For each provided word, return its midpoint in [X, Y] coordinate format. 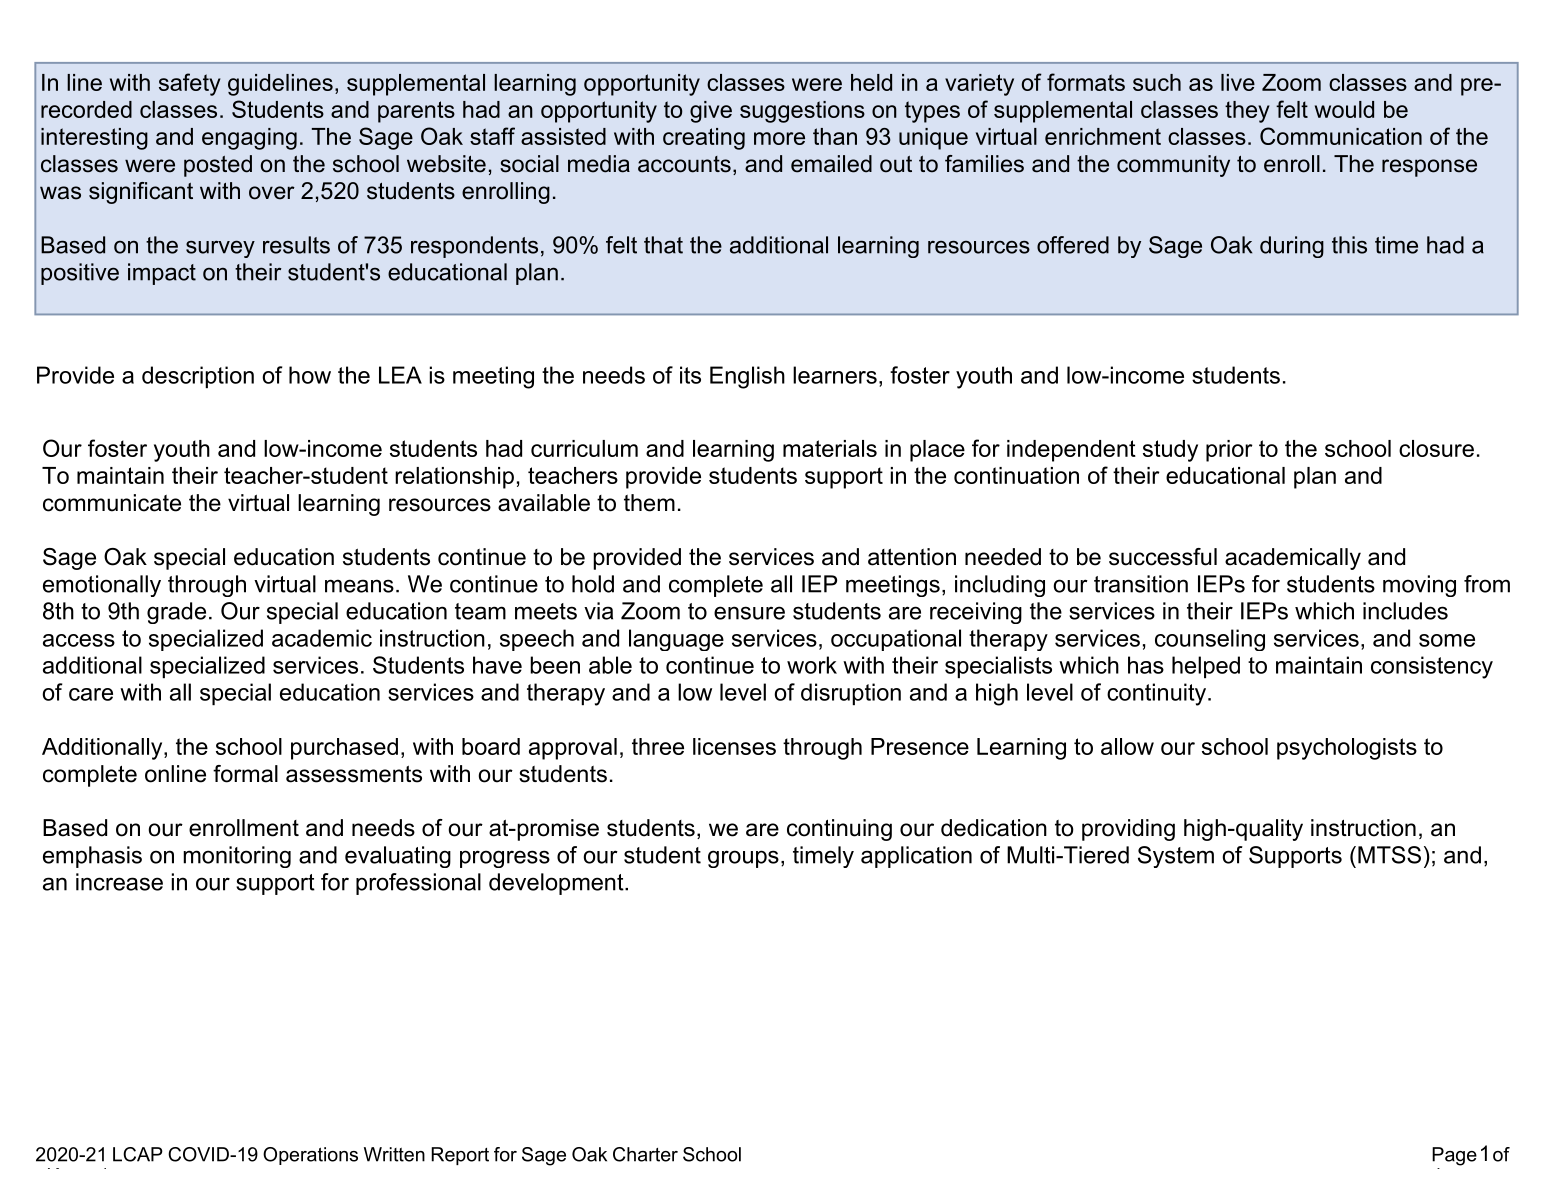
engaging [249, 139]
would [1344, 109]
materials [830, 448]
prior [1229, 451]
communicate [112, 503]
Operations [310, 1156]
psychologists [1347, 749]
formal [245, 774]
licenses [734, 746]
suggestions [802, 112]
